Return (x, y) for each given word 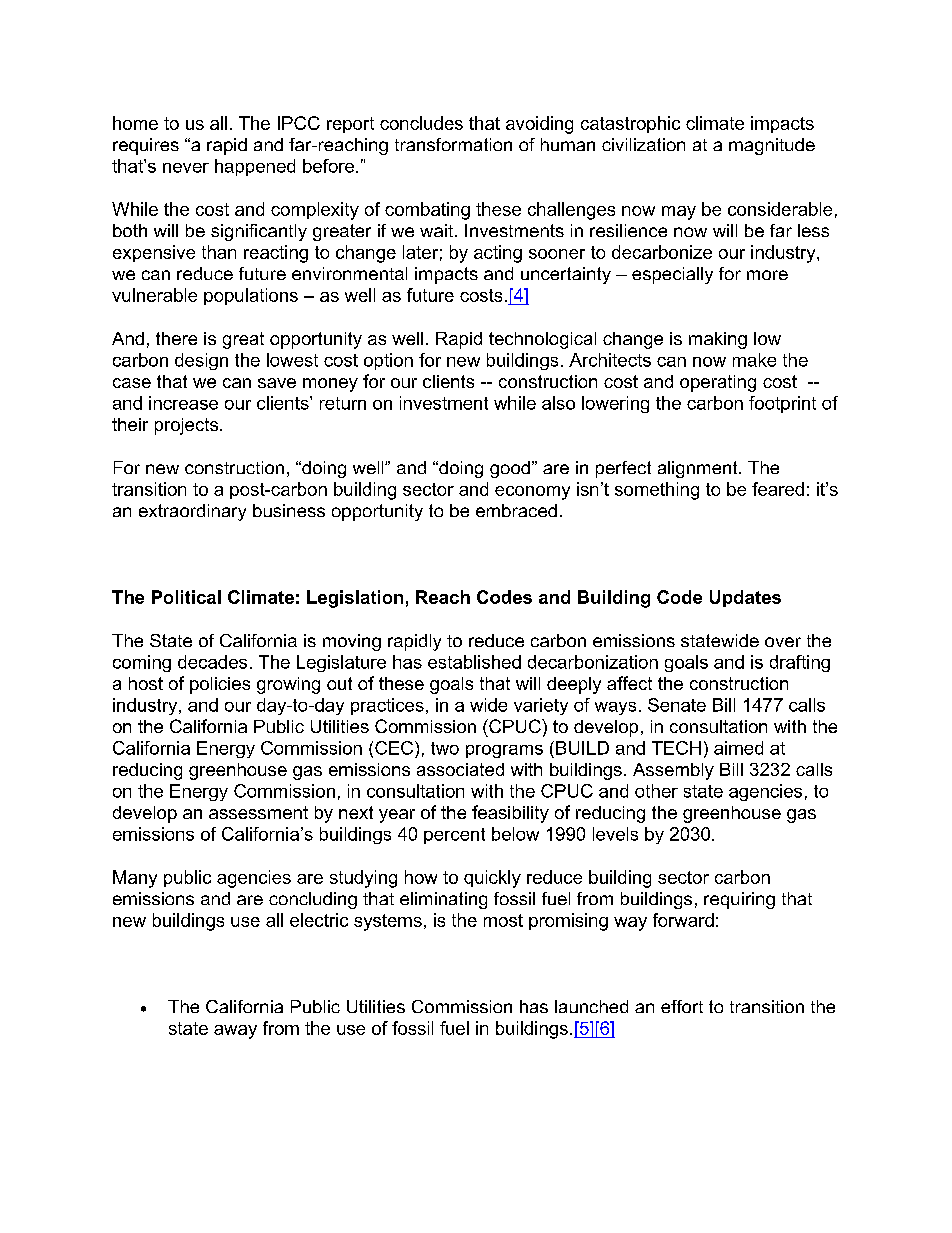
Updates (745, 598)
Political (186, 597)
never (186, 168)
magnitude (772, 146)
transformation (453, 144)
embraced (516, 510)
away (235, 1032)
